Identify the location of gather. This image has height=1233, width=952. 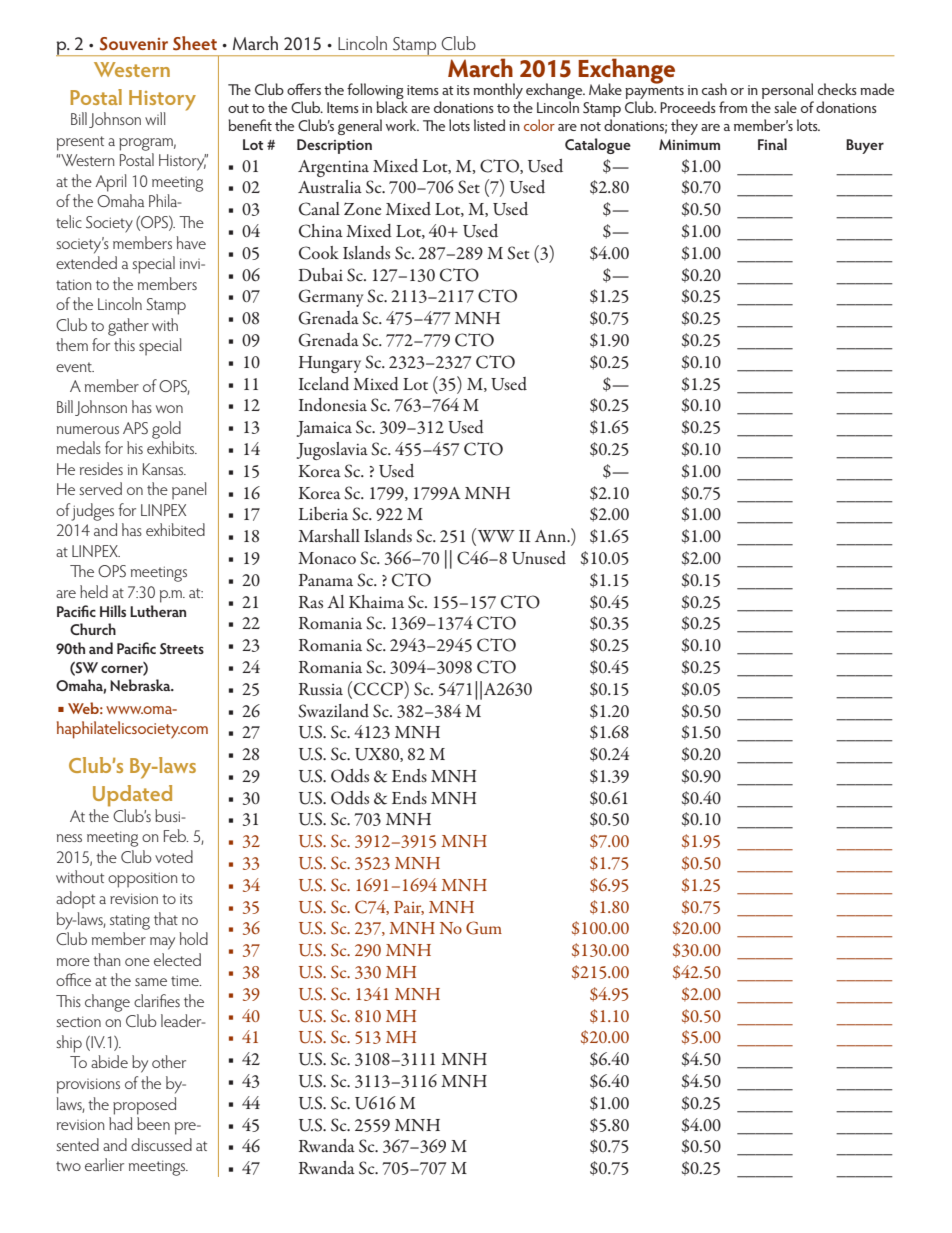
(128, 327).
